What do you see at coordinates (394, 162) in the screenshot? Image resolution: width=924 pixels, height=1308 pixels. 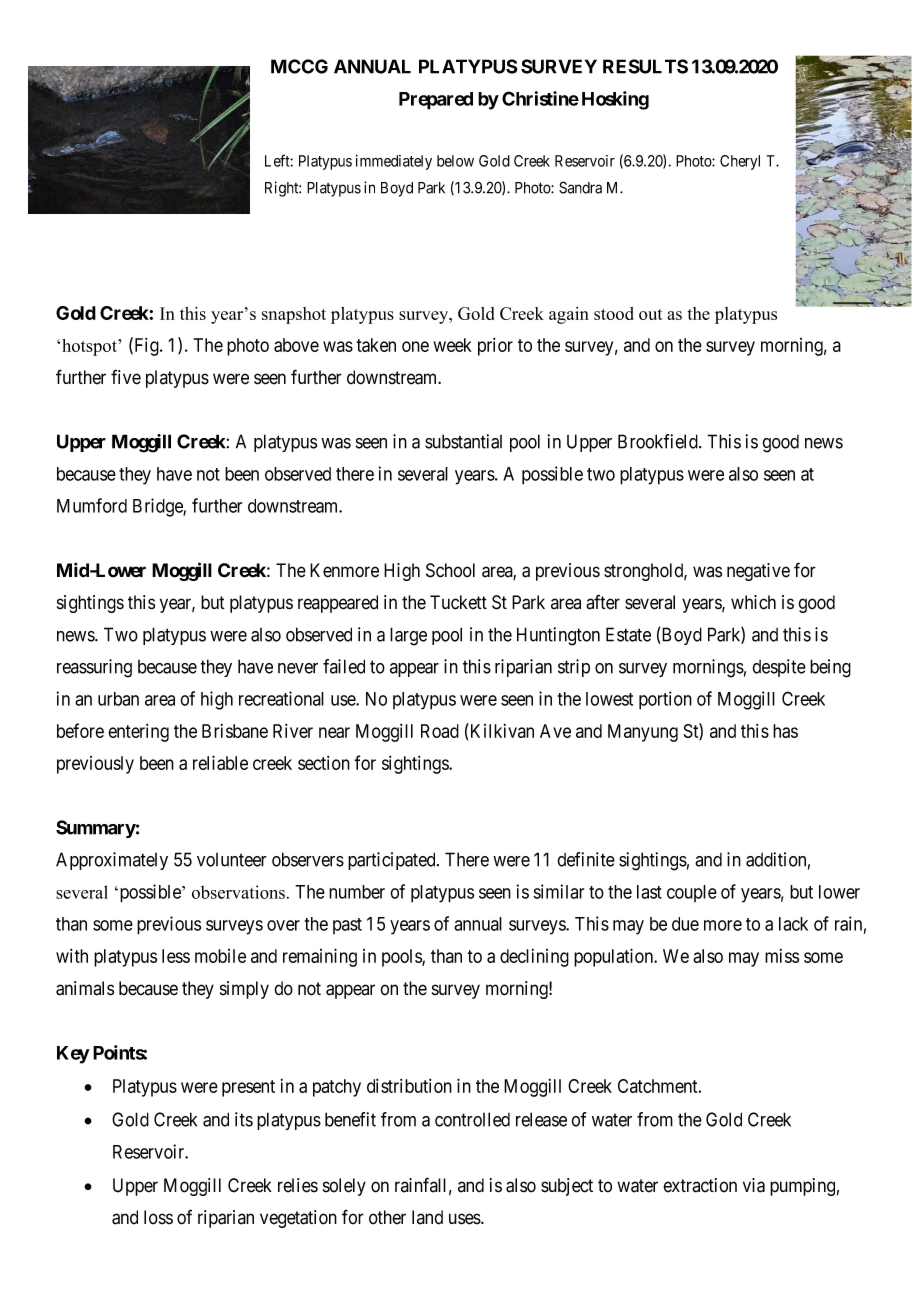 I see `immediately` at bounding box center [394, 162].
